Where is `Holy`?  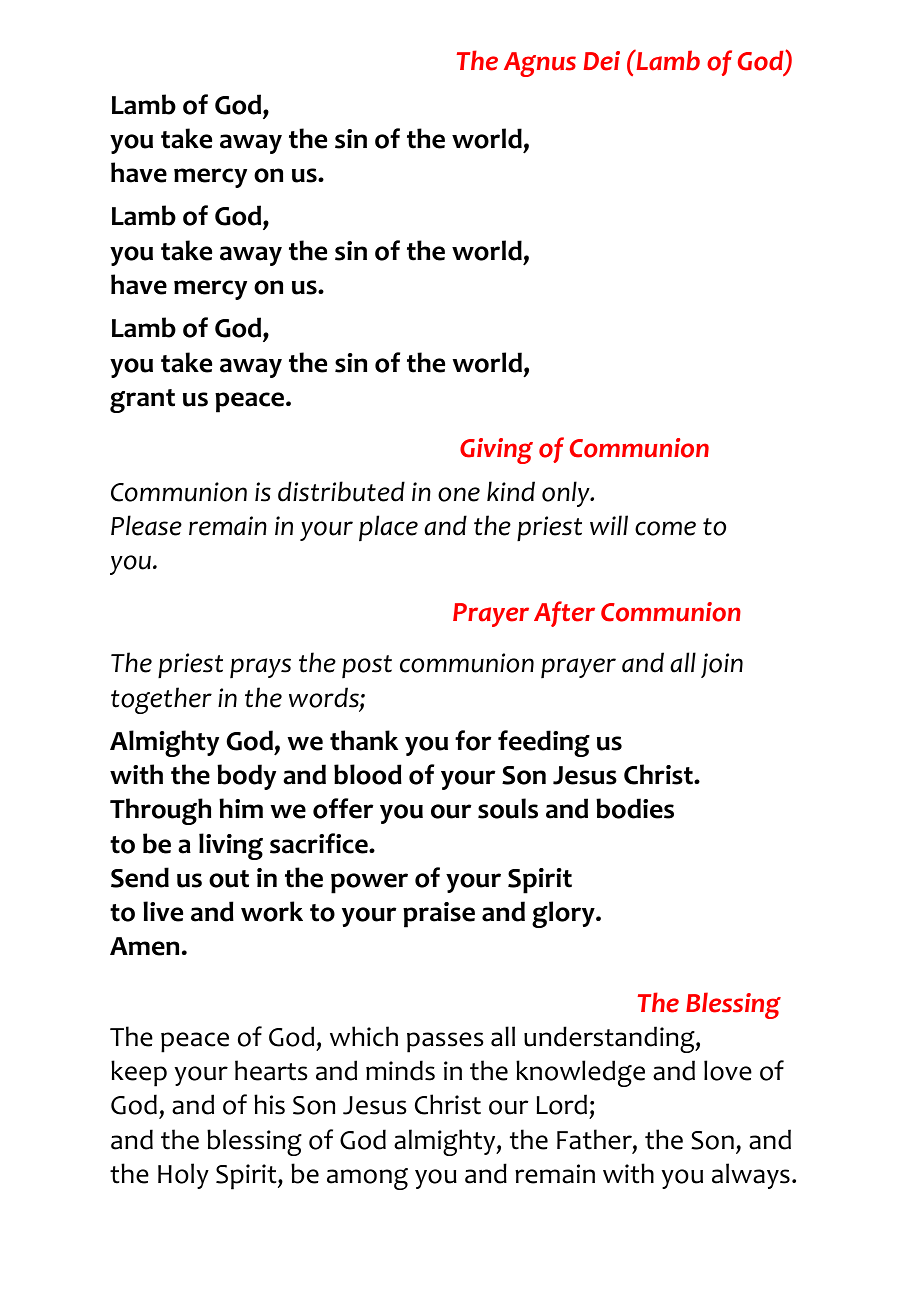 Holy is located at coordinates (183, 1176).
